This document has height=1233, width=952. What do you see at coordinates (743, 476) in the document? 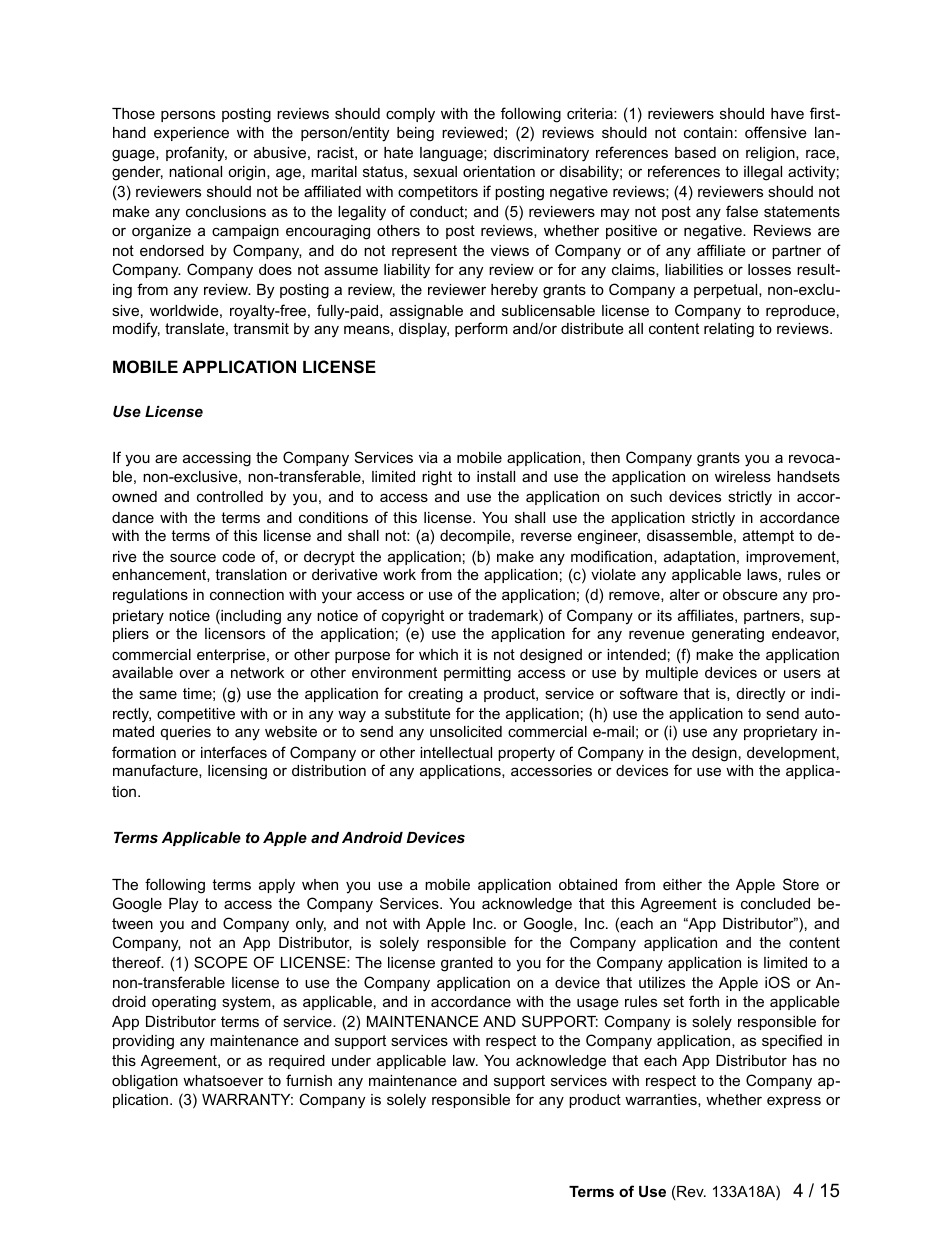
I see `wireless` at bounding box center [743, 476].
